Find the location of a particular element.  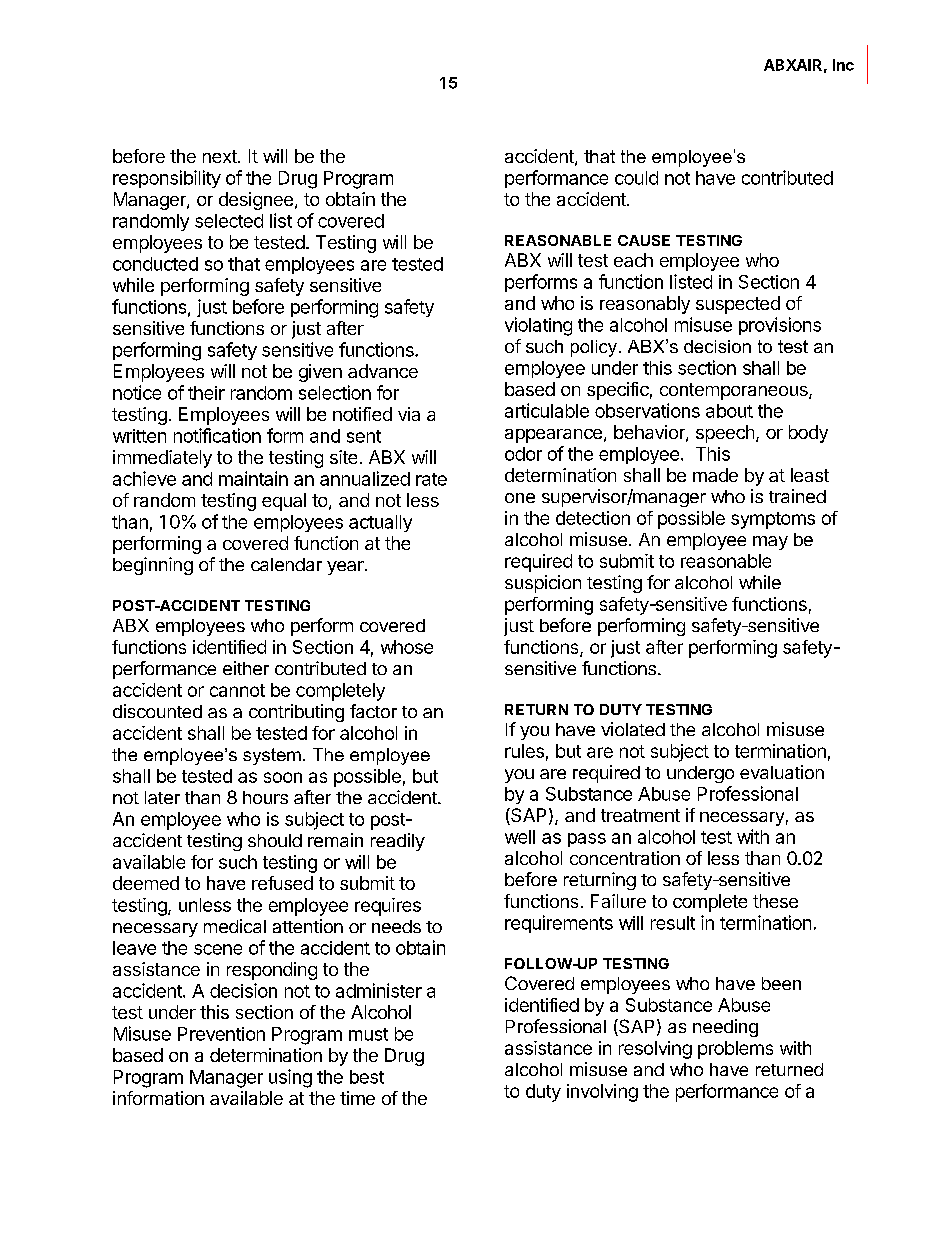

Inc is located at coordinates (843, 65).
